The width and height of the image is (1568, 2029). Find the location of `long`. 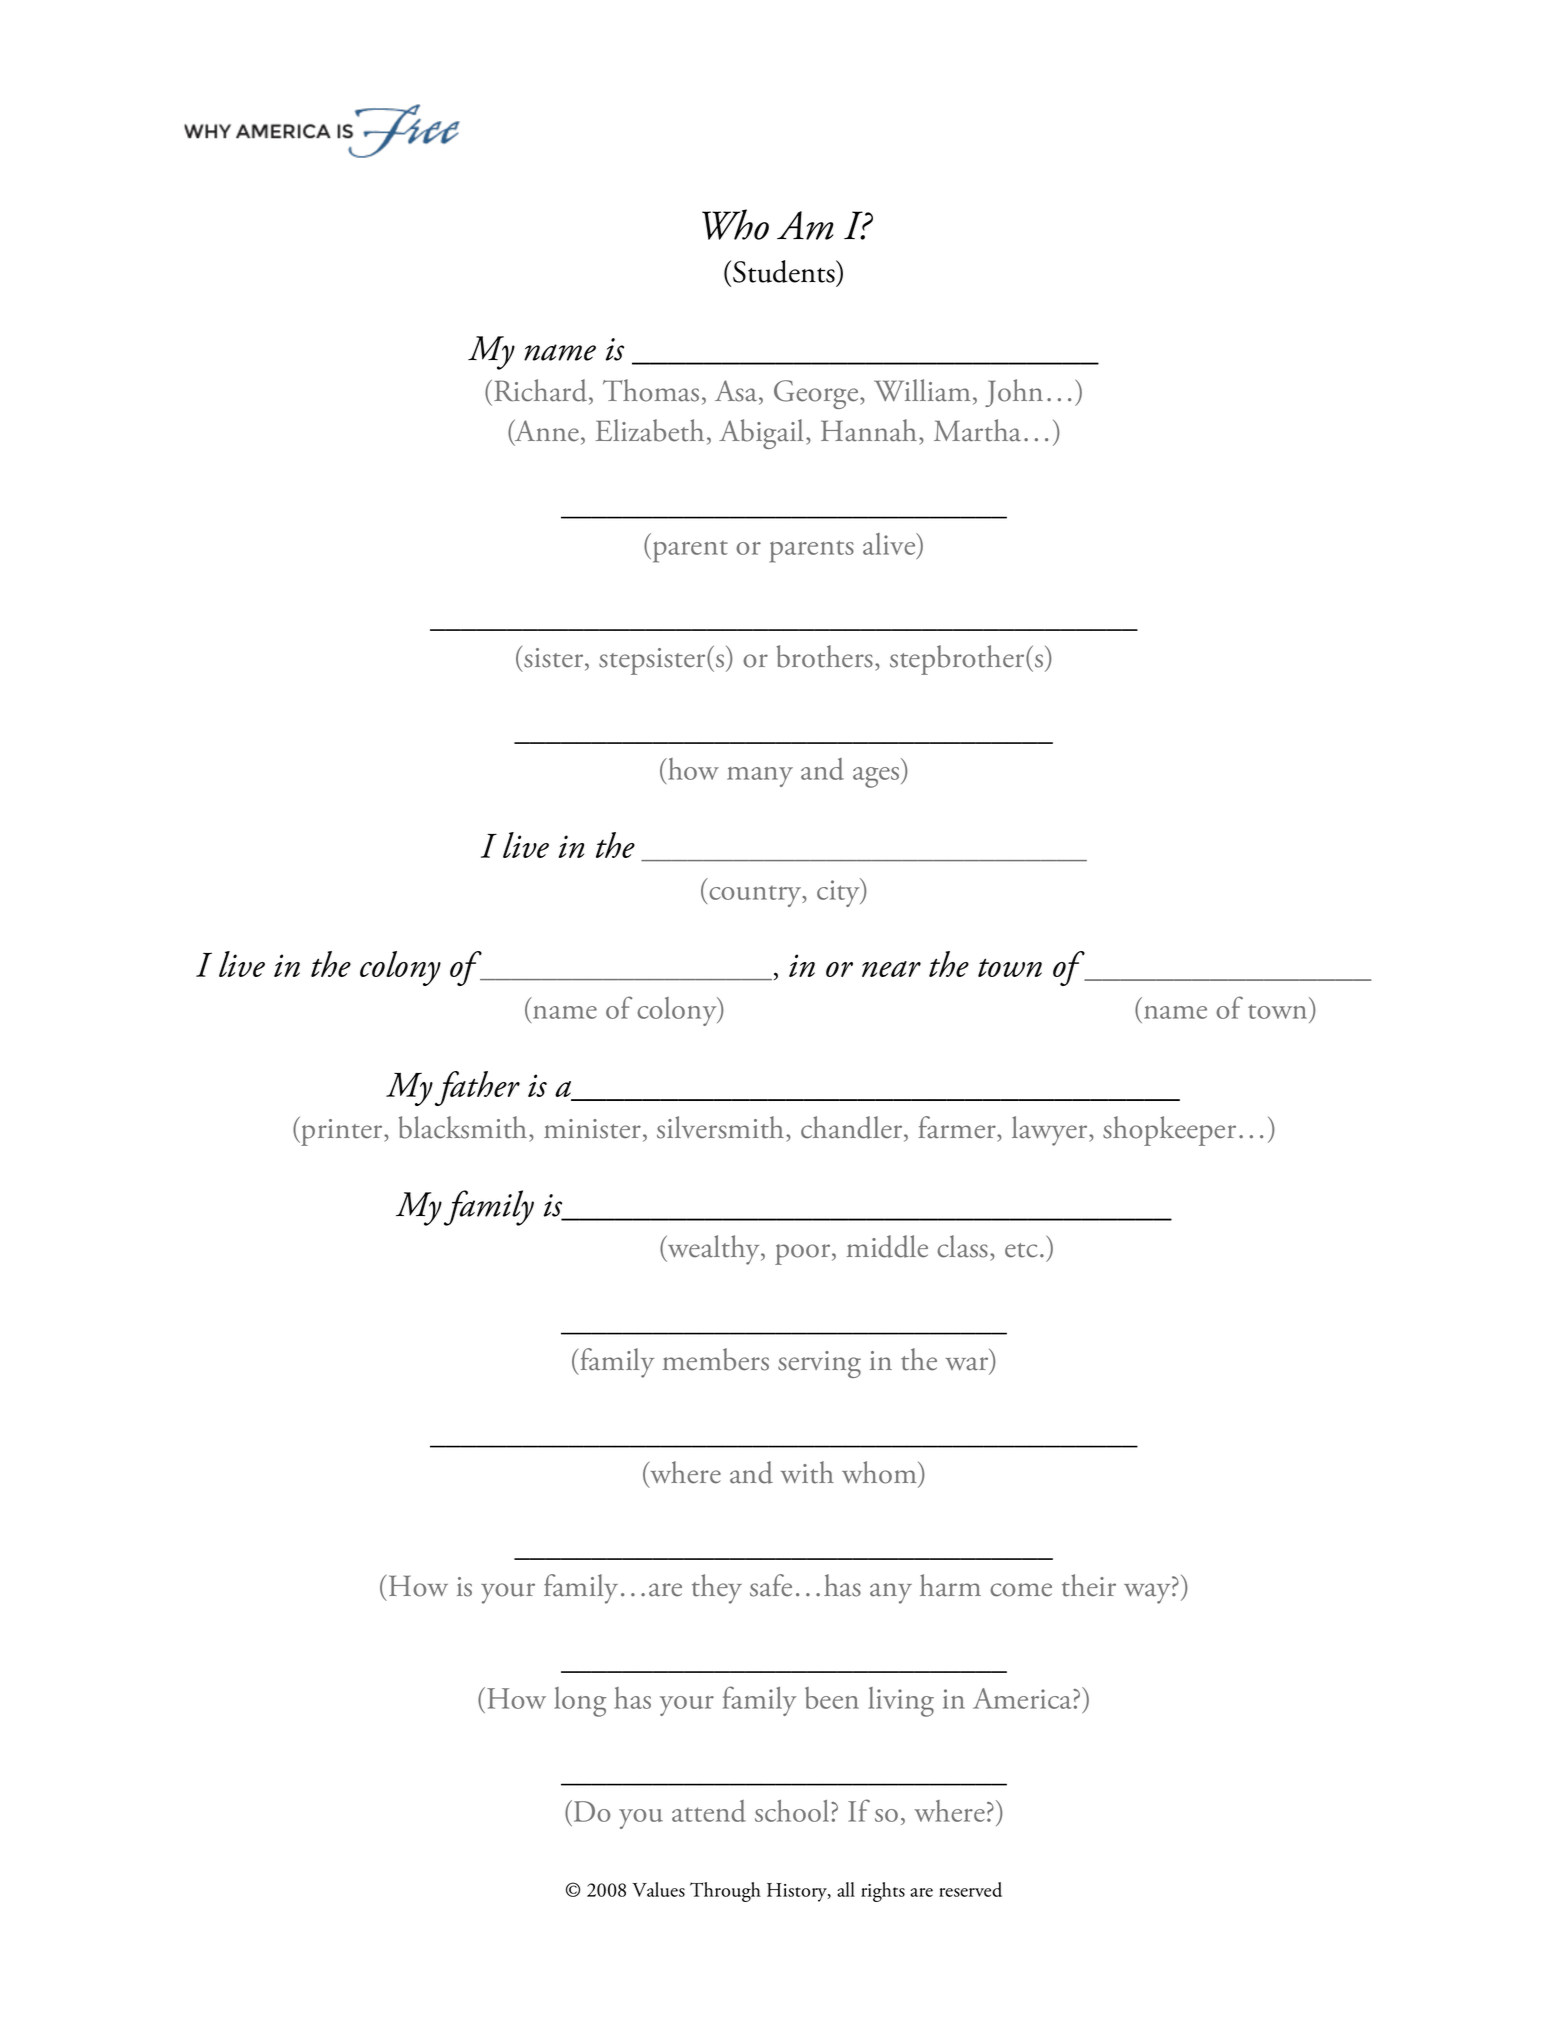

long is located at coordinates (580, 1702).
